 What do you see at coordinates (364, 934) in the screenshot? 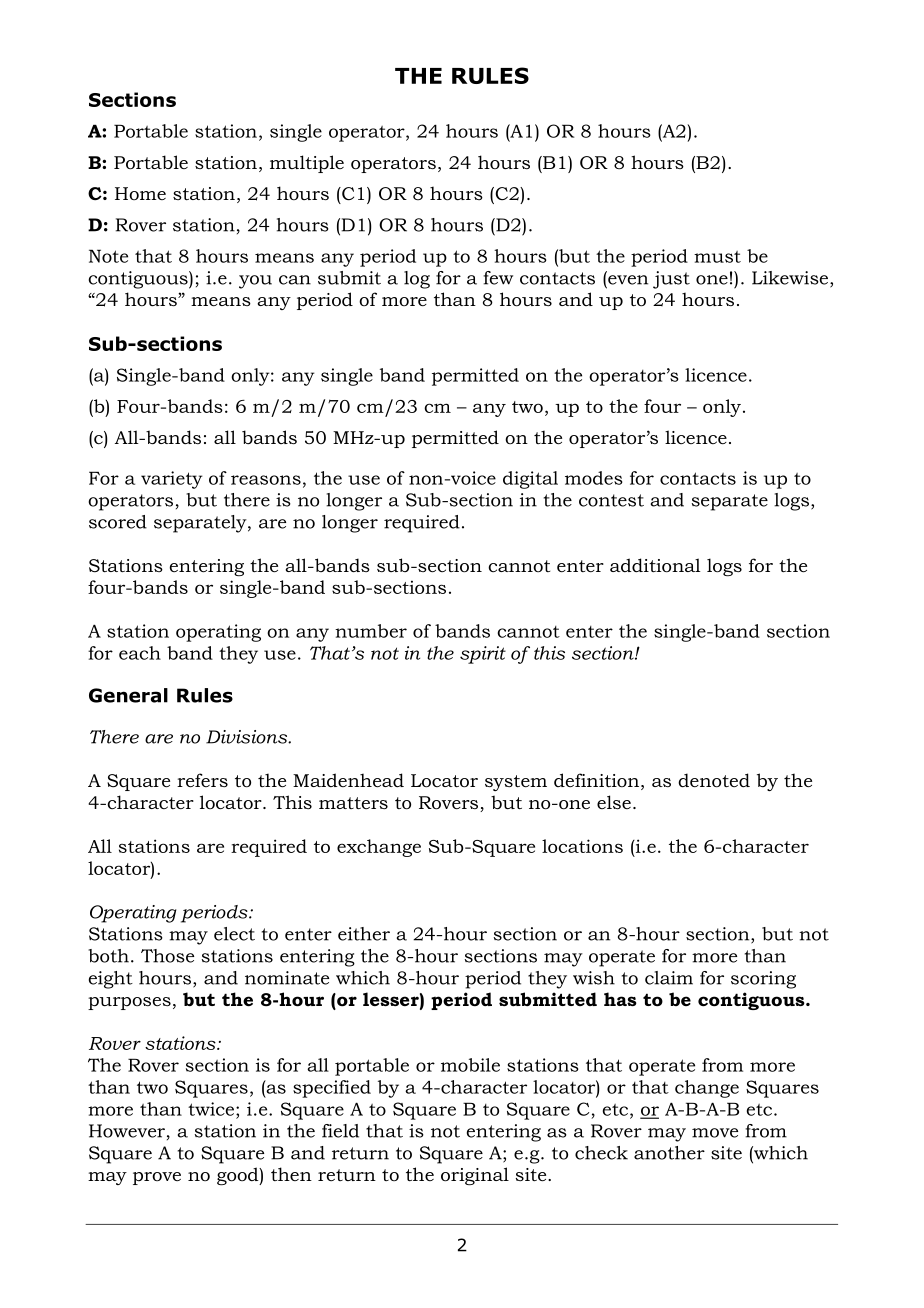
I see `either` at bounding box center [364, 934].
